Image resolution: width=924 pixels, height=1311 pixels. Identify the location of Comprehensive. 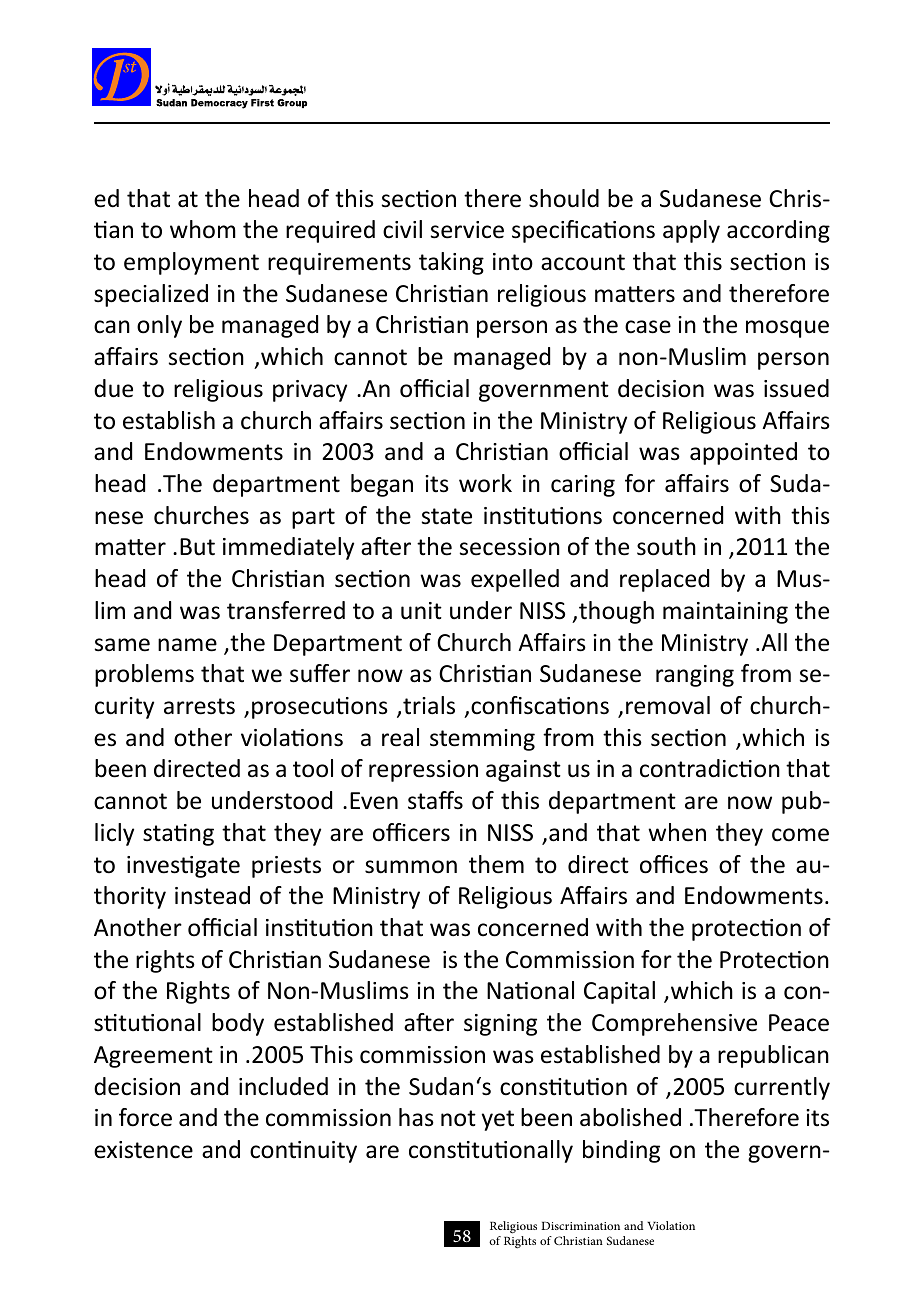
(674, 1024).
